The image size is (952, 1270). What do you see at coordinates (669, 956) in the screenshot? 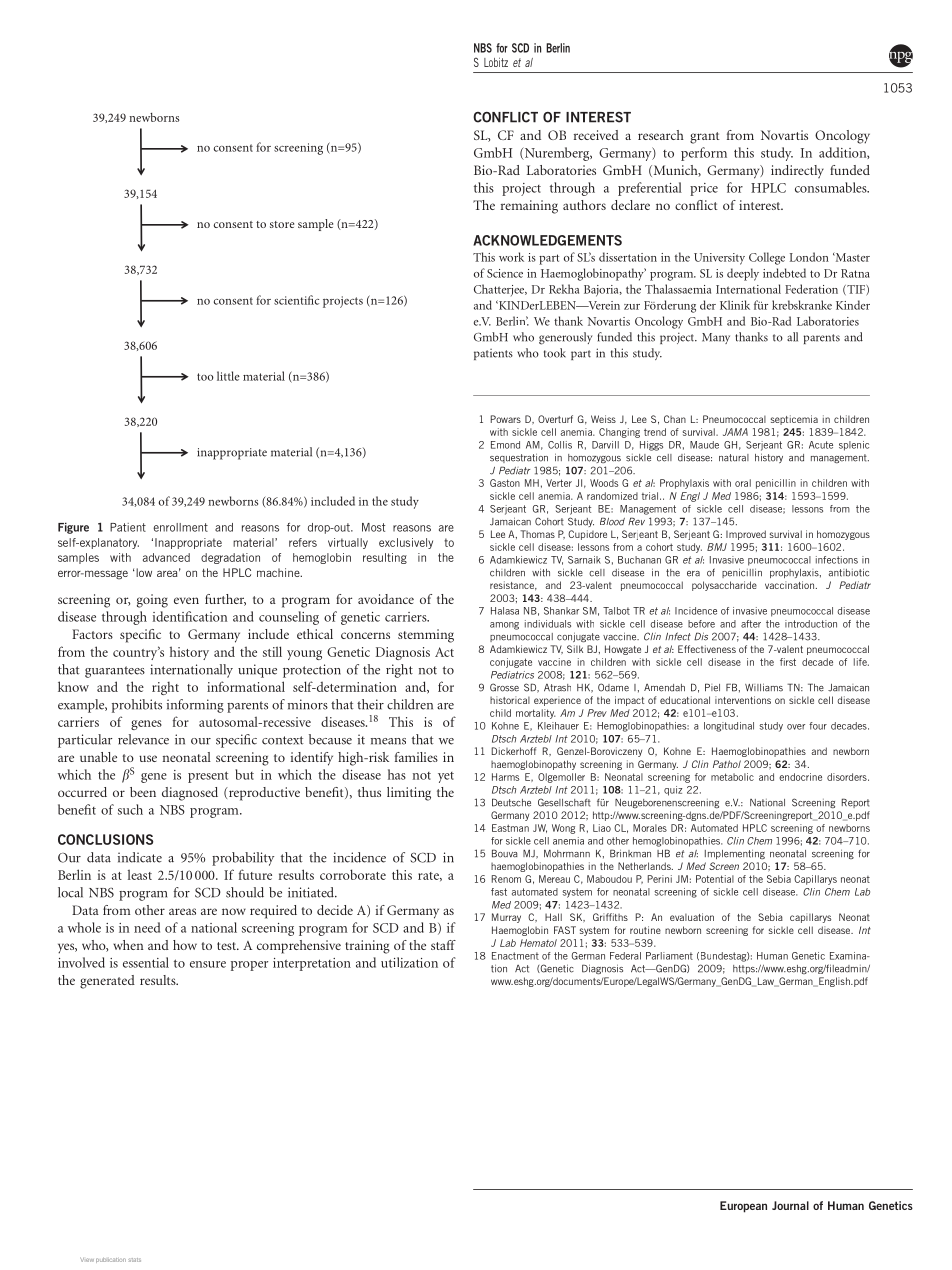
I see `Parliament` at bounding box center [669, 956].
